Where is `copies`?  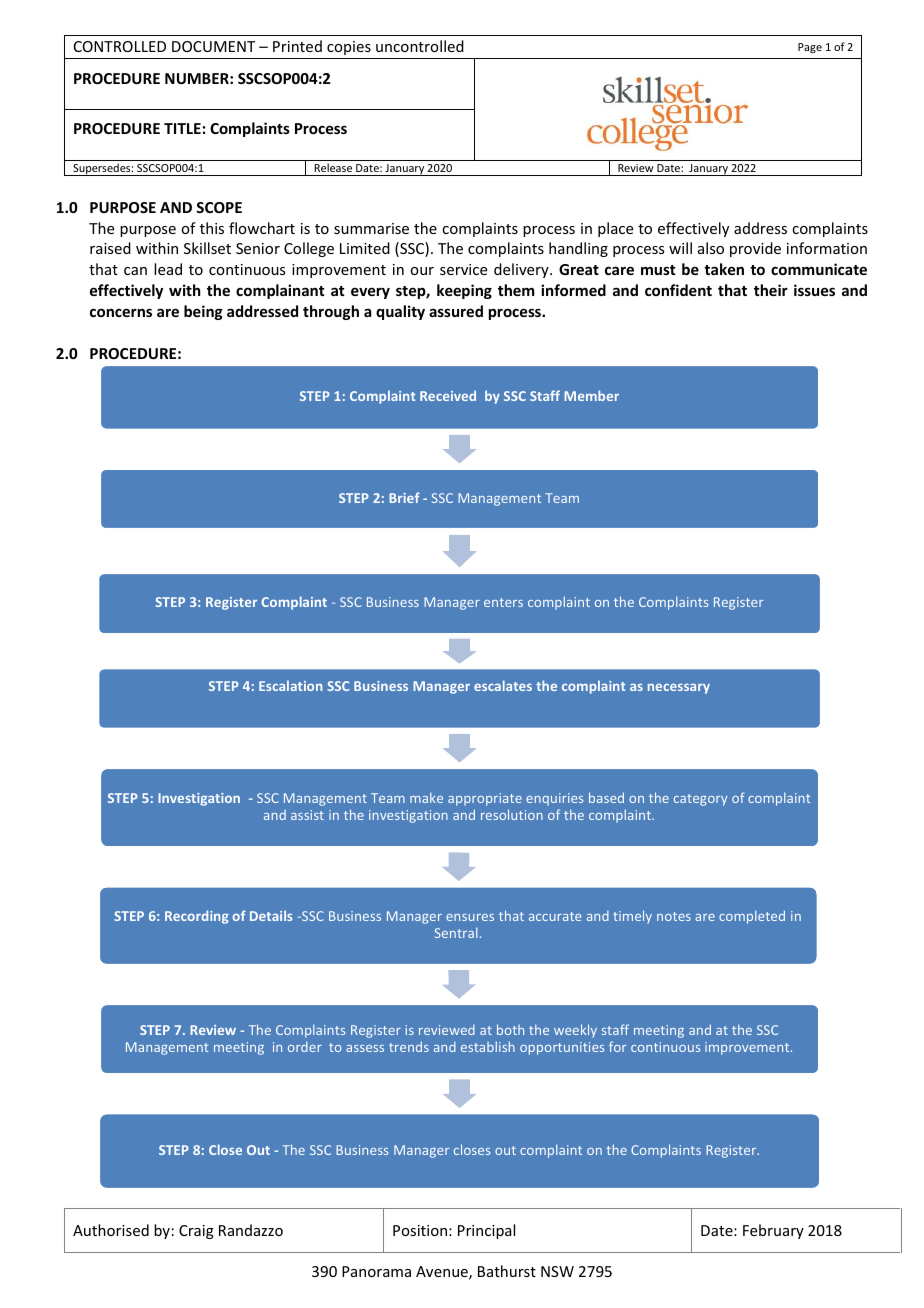 copies is located at coordinates (349, 48).
